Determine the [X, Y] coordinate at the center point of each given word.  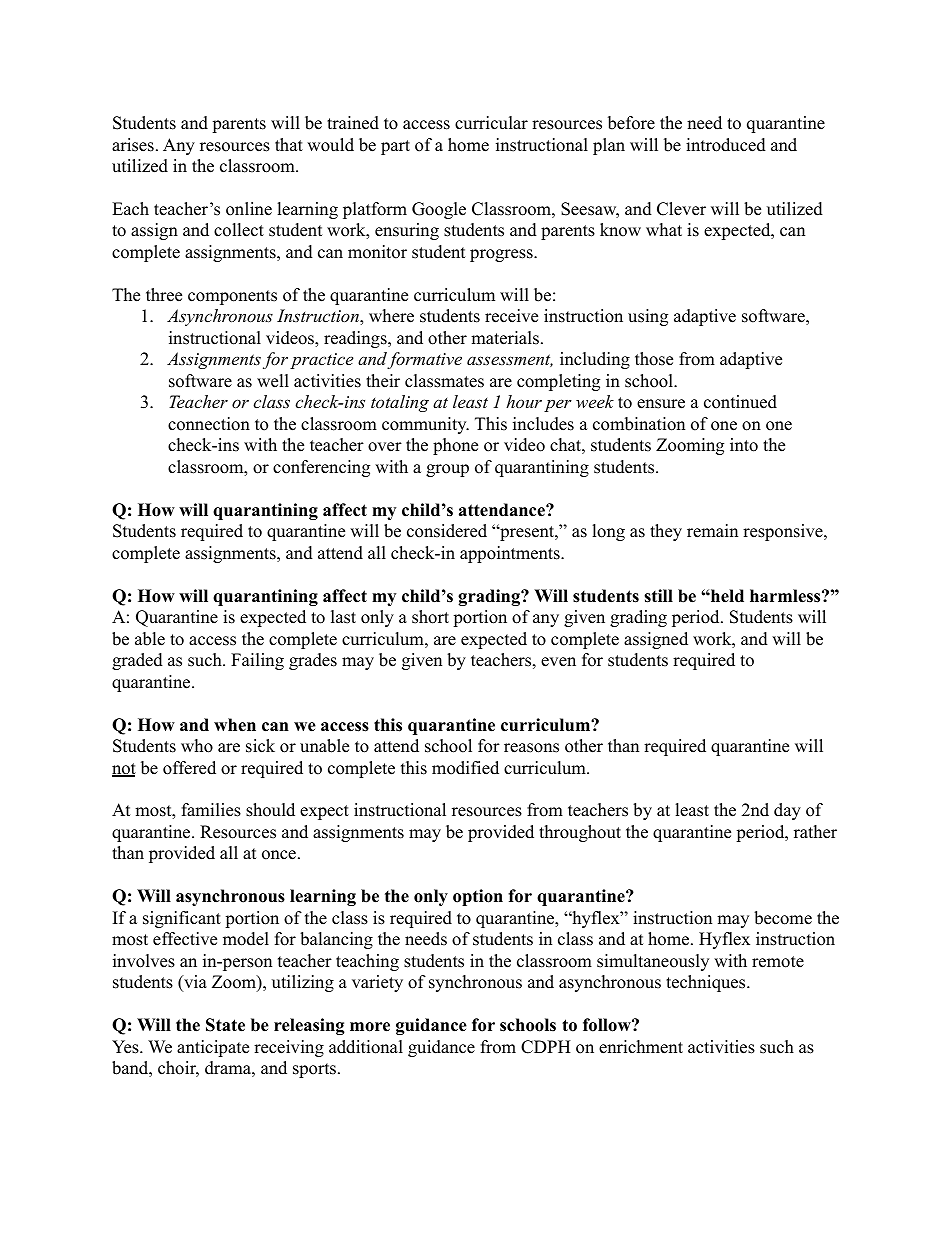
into [744, 445]
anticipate [213, 1048]
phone [455, 446]
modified [465, 768]
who [197, 746]
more [370, 1027]
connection [209, 424]
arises [133, 145]
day [787, 811]
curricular [491, 123]
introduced [726, 145]
